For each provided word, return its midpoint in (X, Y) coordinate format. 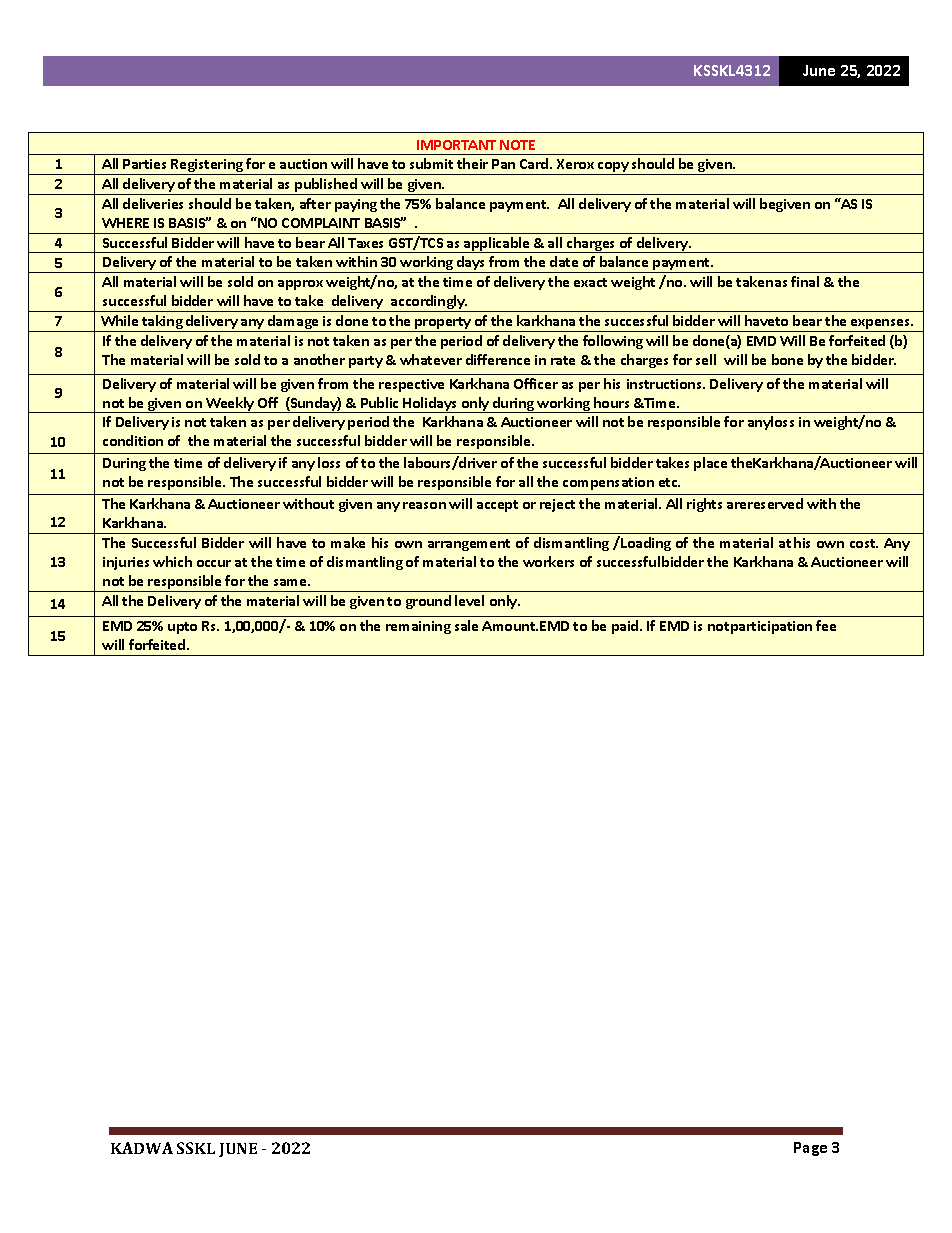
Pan (503, 164)
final (805, 281)
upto (182, 628)
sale (466, 625)
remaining (418, 627)
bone (787, 359)
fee (826, 625)
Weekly (230, 405)
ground (428, 602)
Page (810, 1149)
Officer (536, 383)
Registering (207, 167)
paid (626, 627)
